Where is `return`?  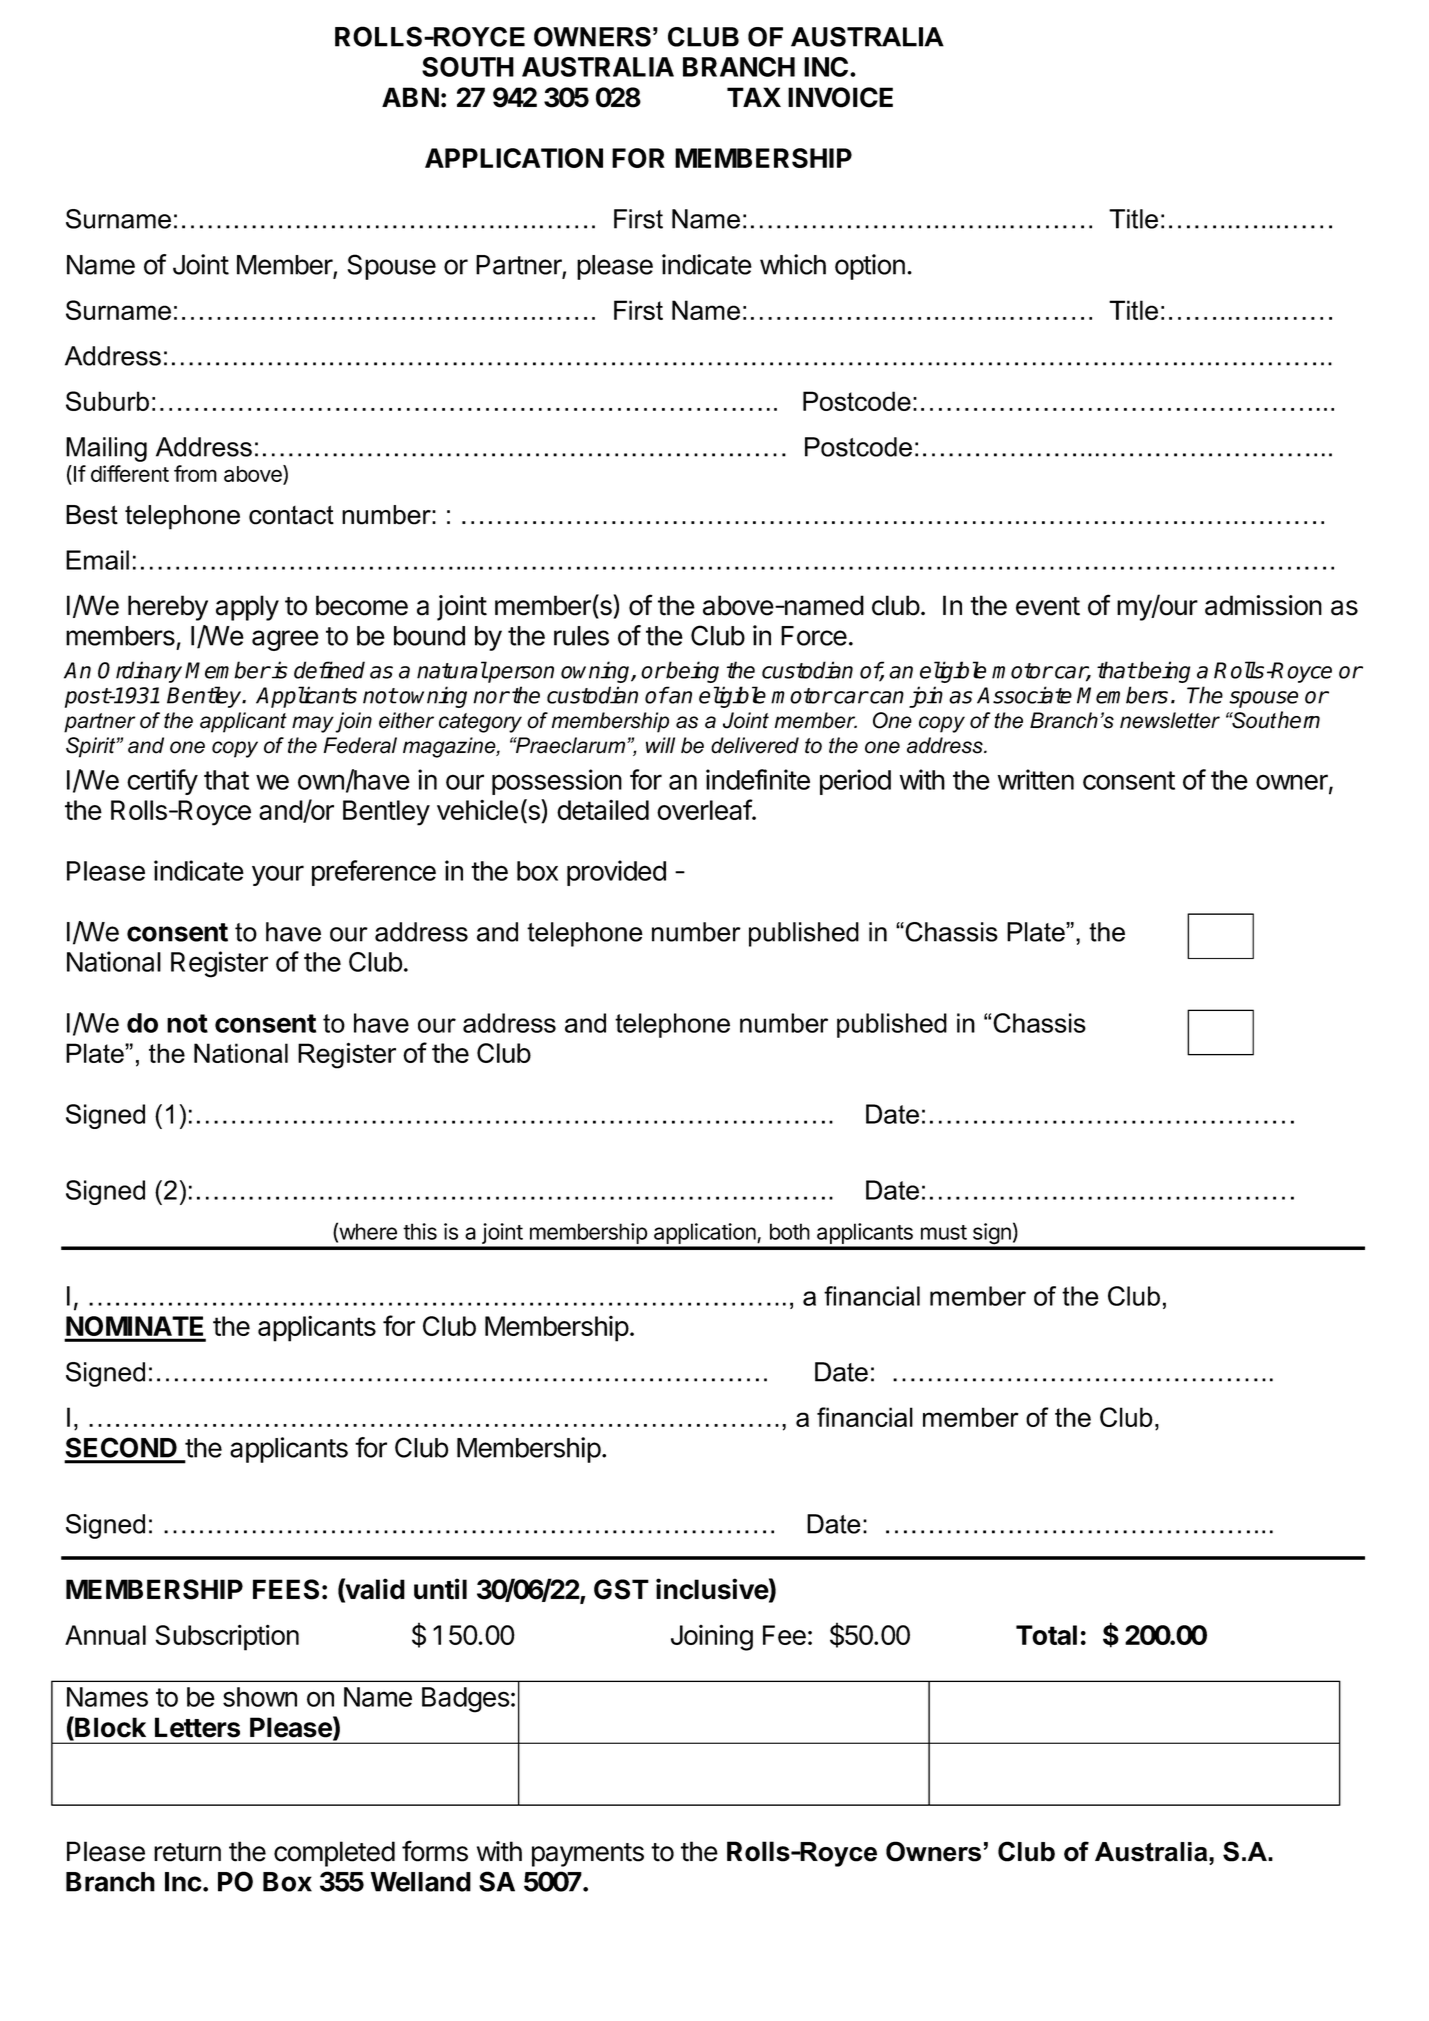
return is located at coordinates (187, 1852).
